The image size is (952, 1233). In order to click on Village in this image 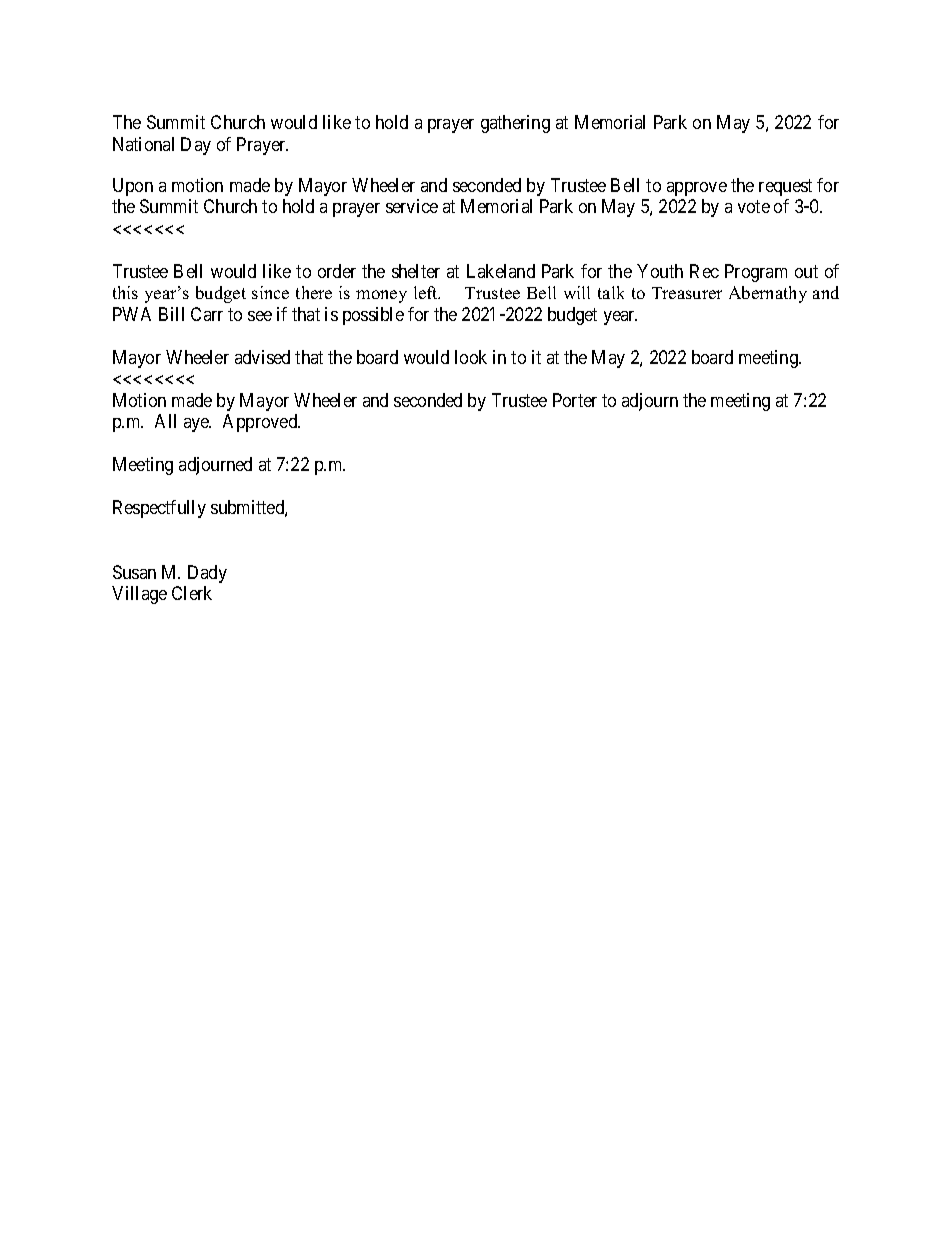, I will do `click(139, 595)`.
